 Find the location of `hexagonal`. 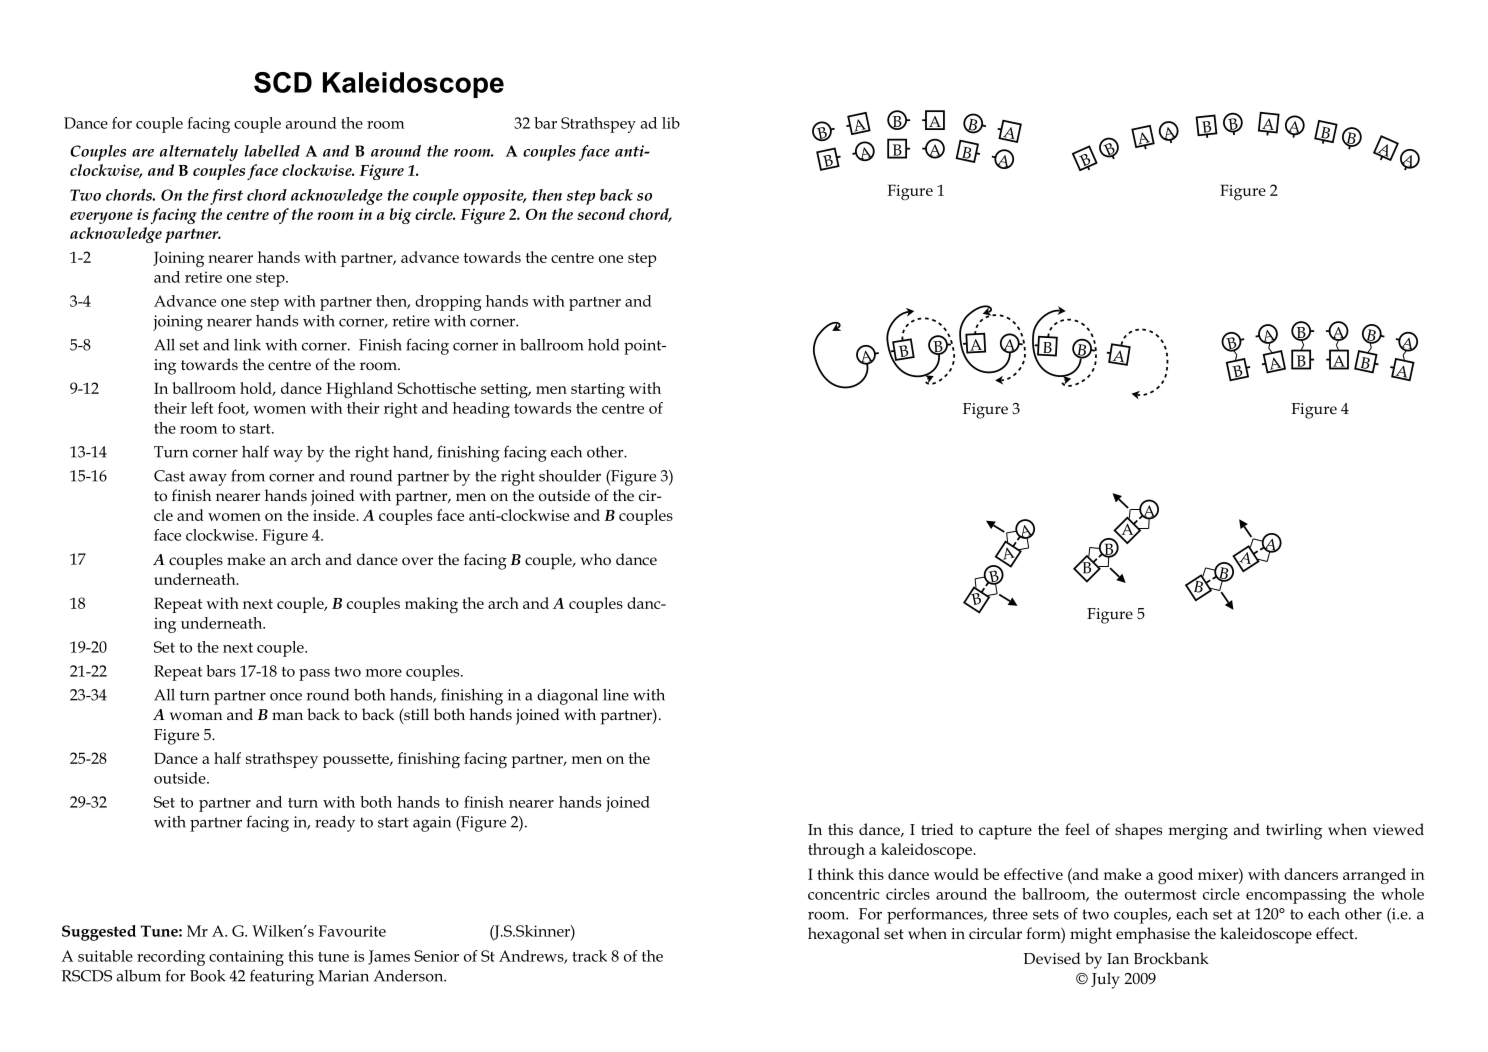

hexagonal is located at coordinates (844, 935).
